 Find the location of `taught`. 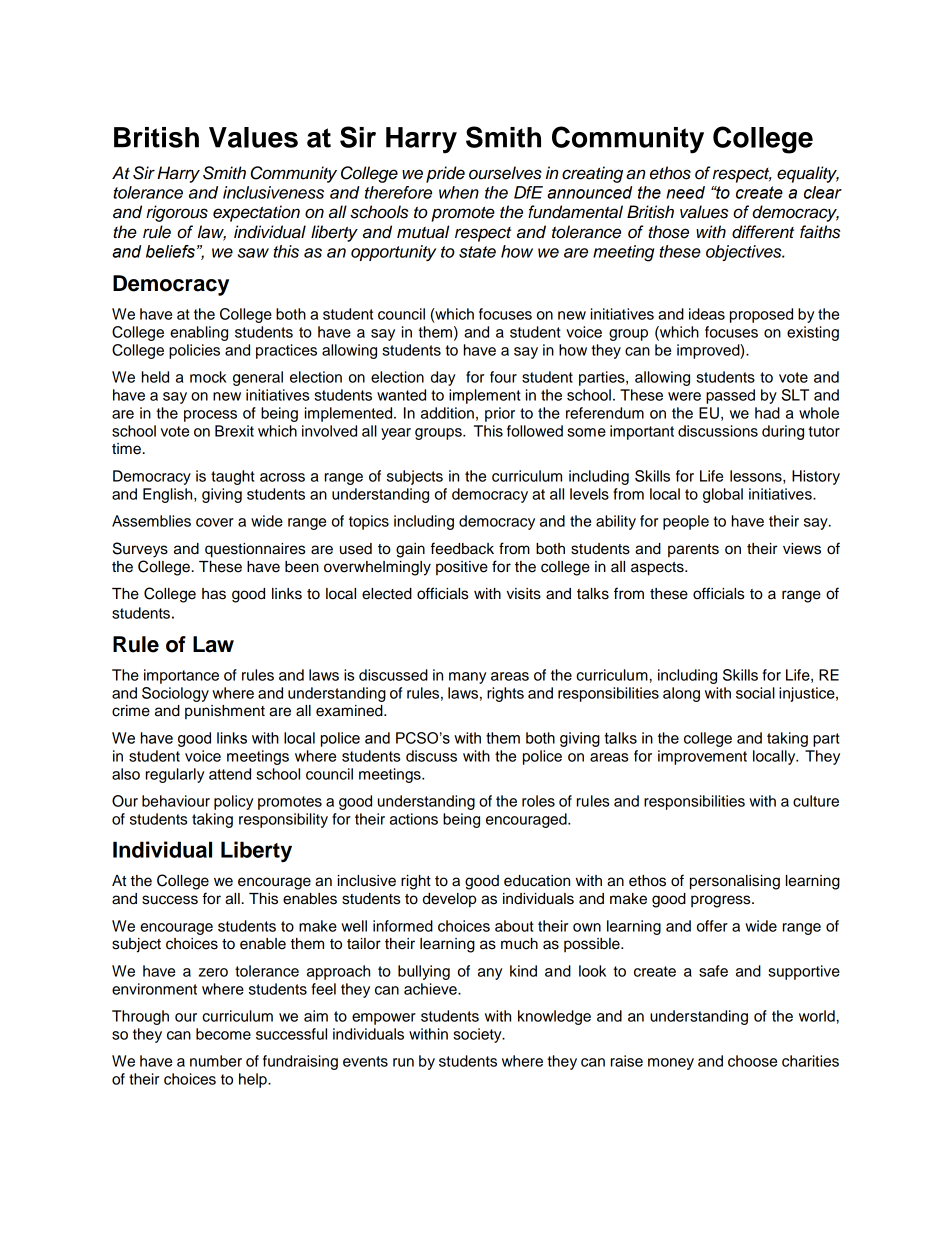

taught is located at coordinates (233, 477).
